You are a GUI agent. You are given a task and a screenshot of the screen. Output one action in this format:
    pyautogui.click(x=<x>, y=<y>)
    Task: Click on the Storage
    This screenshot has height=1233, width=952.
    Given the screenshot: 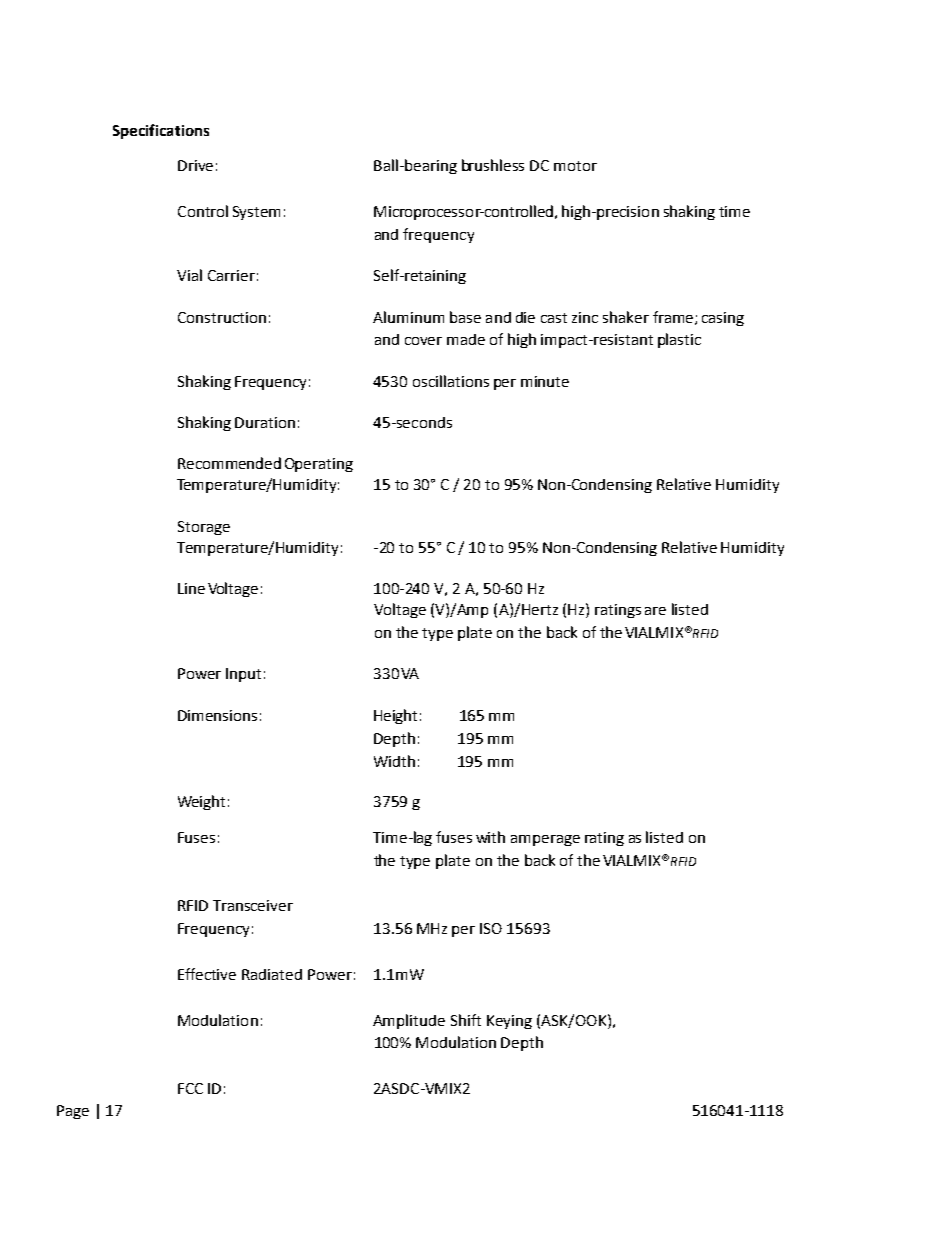 What is the action you would take?
    pyautogui.click(x=204, y=528)
